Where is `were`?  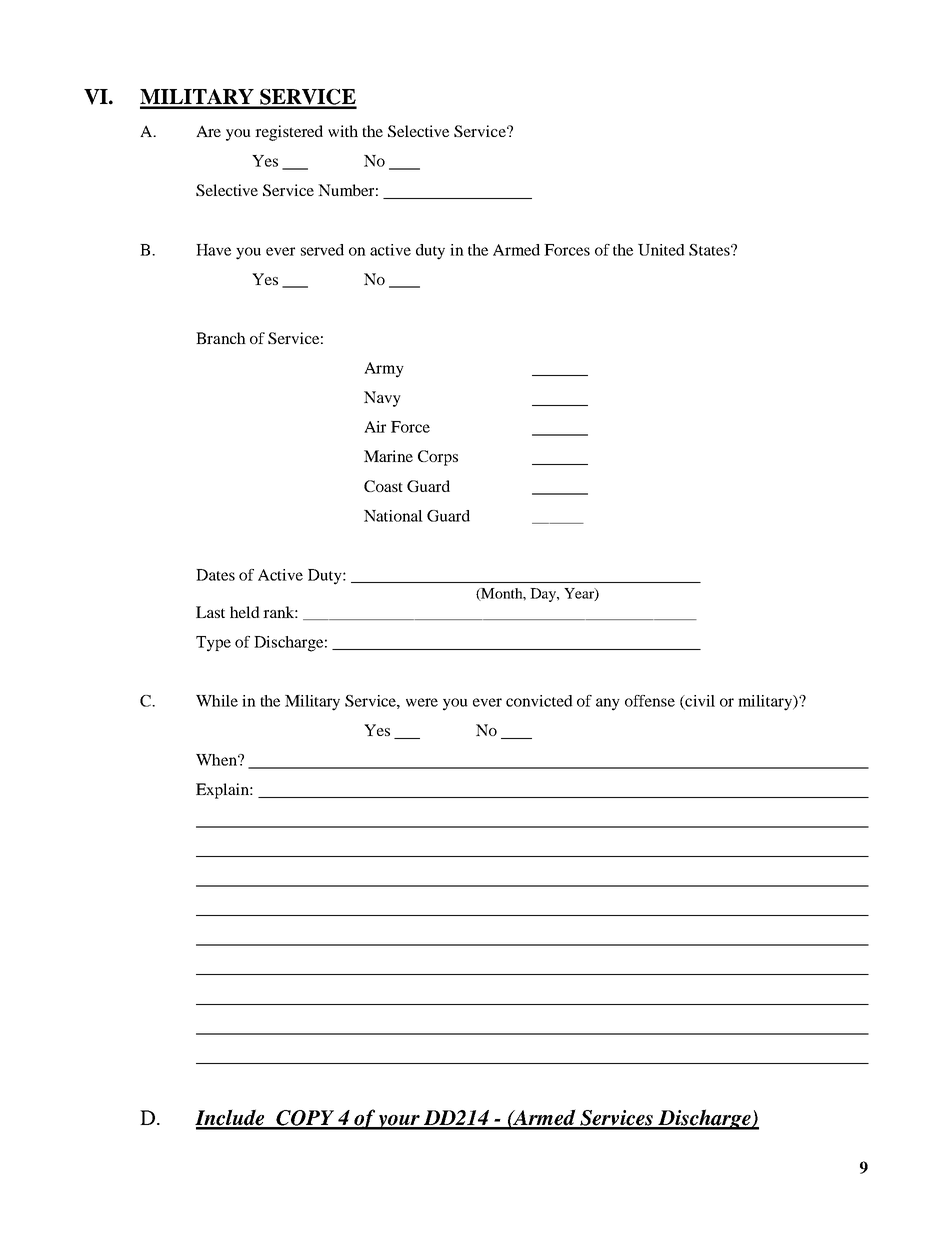 were is located at coordinates (422, 702).
